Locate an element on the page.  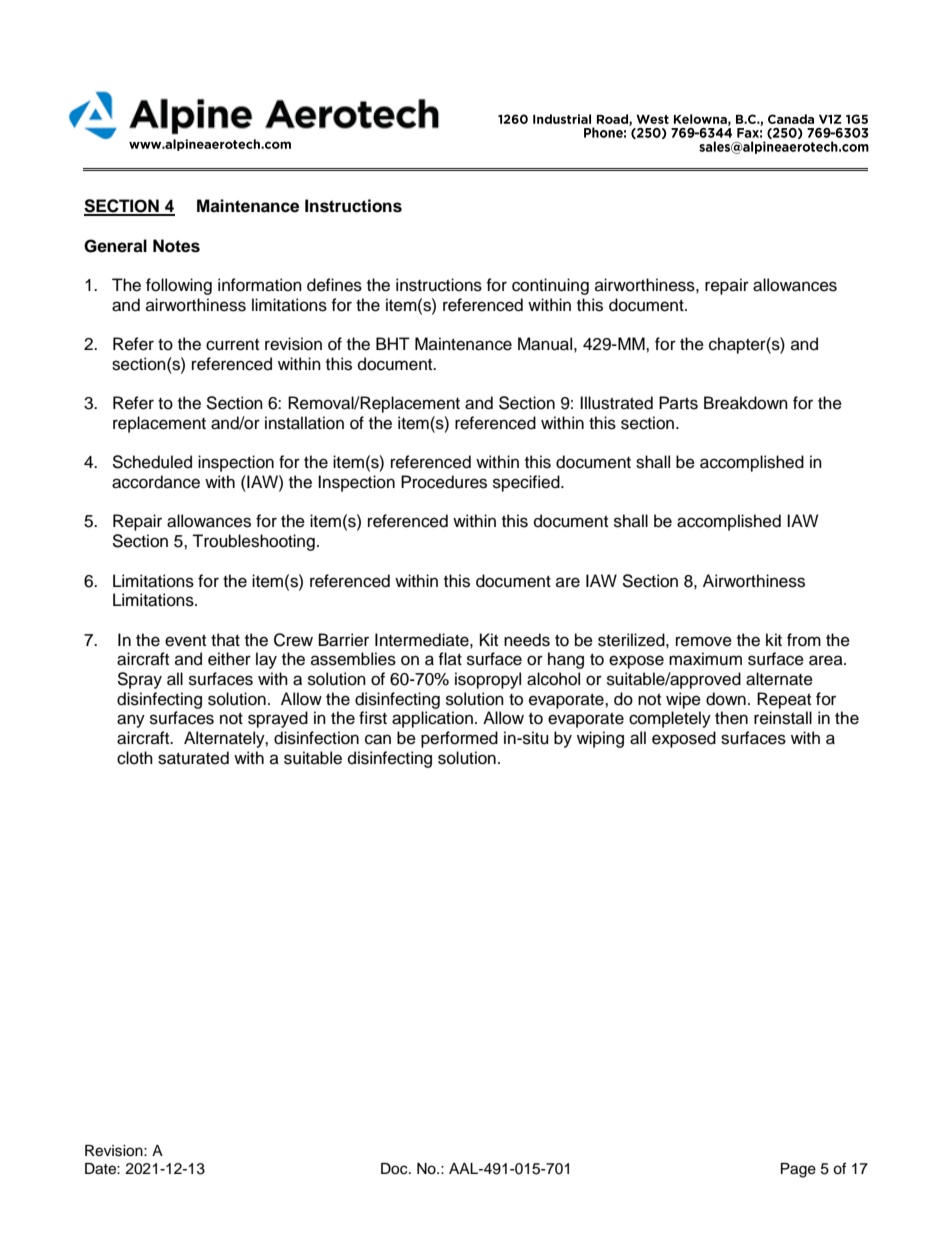
Troubleshooting is located at coordinates (253, 542).
